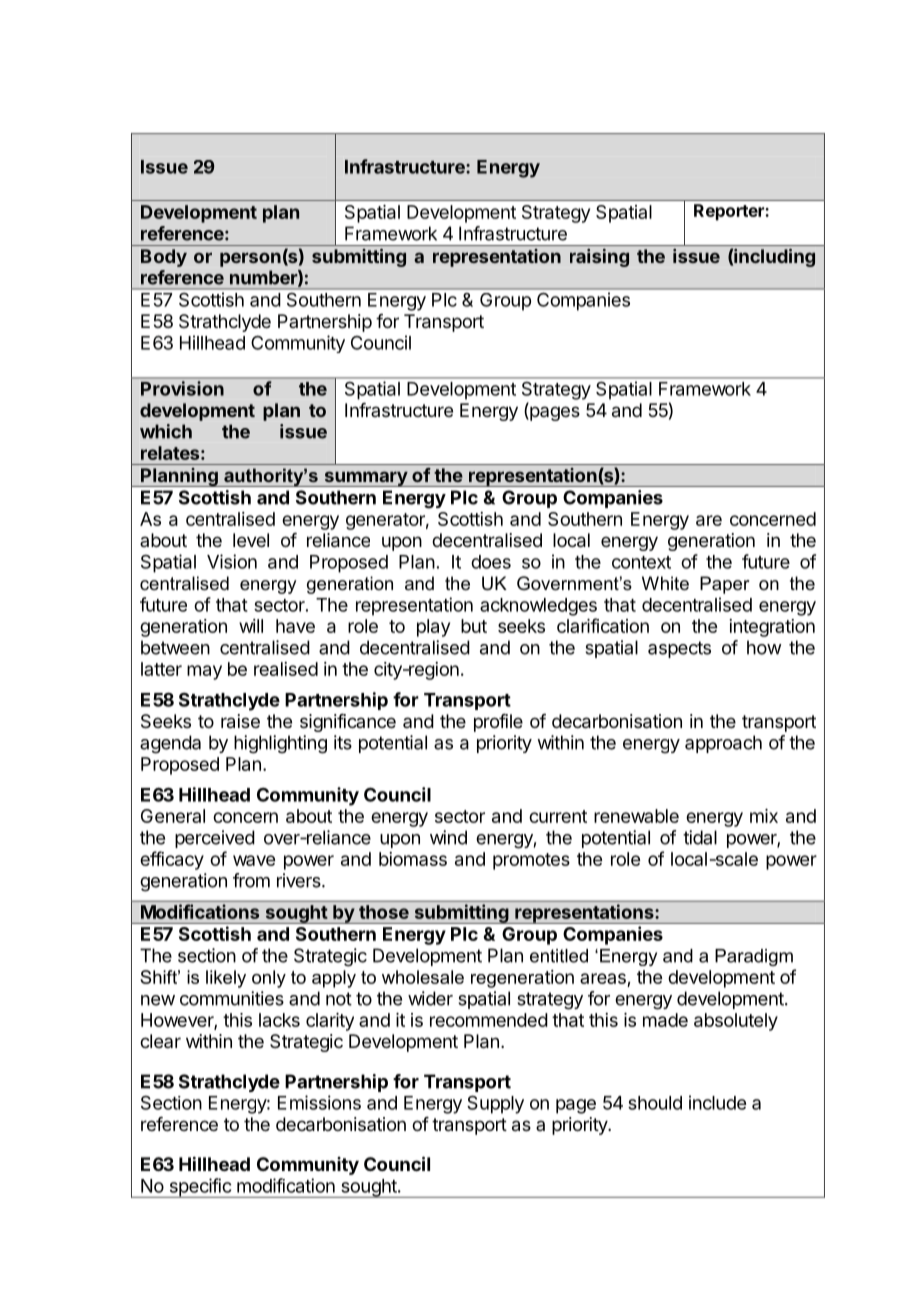 This image has height=1308, width=924. Describe the element at coordinates (730, 212) in the image. I see `Reporter` at that location.
